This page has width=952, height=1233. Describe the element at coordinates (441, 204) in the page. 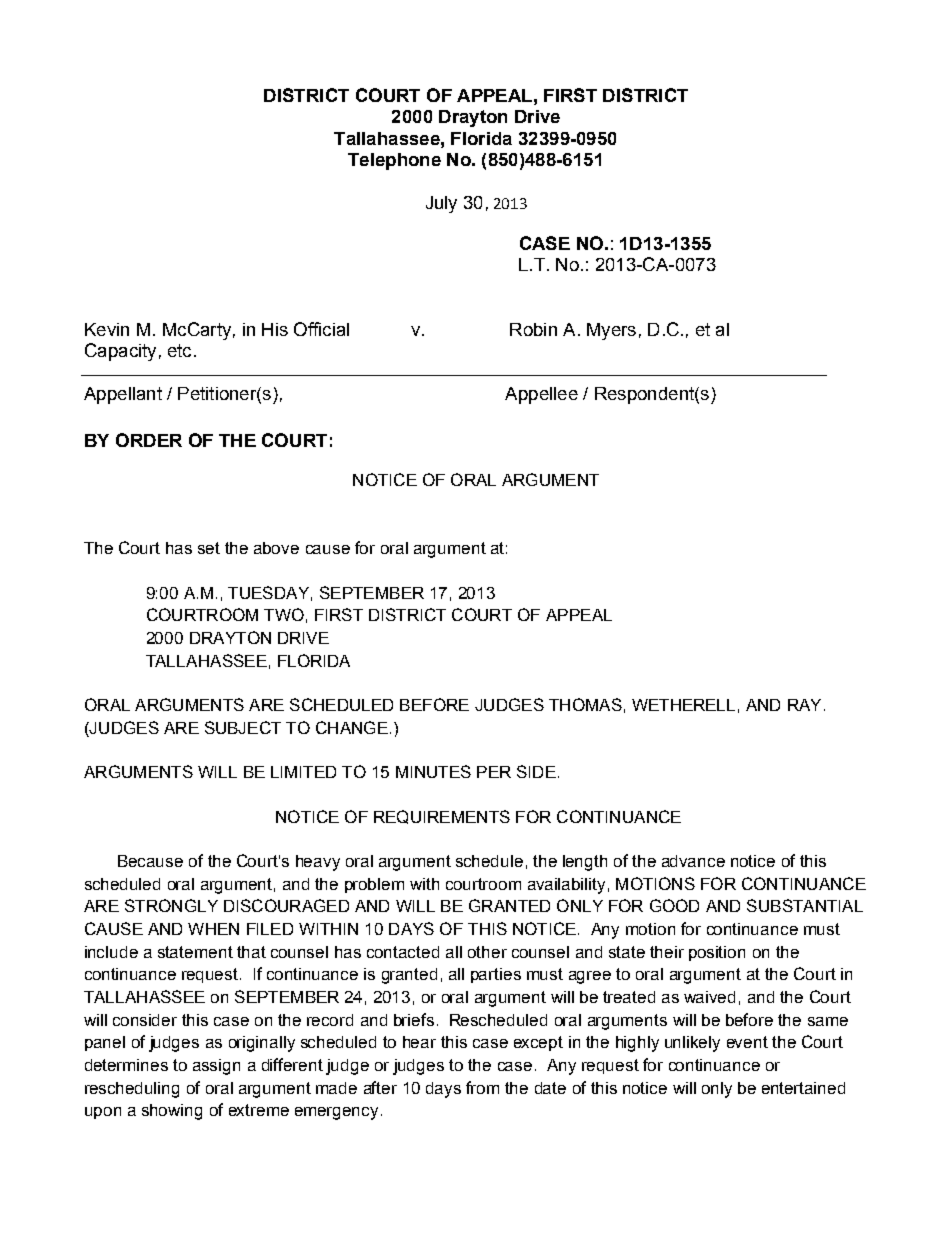

I see `July` at that location.
